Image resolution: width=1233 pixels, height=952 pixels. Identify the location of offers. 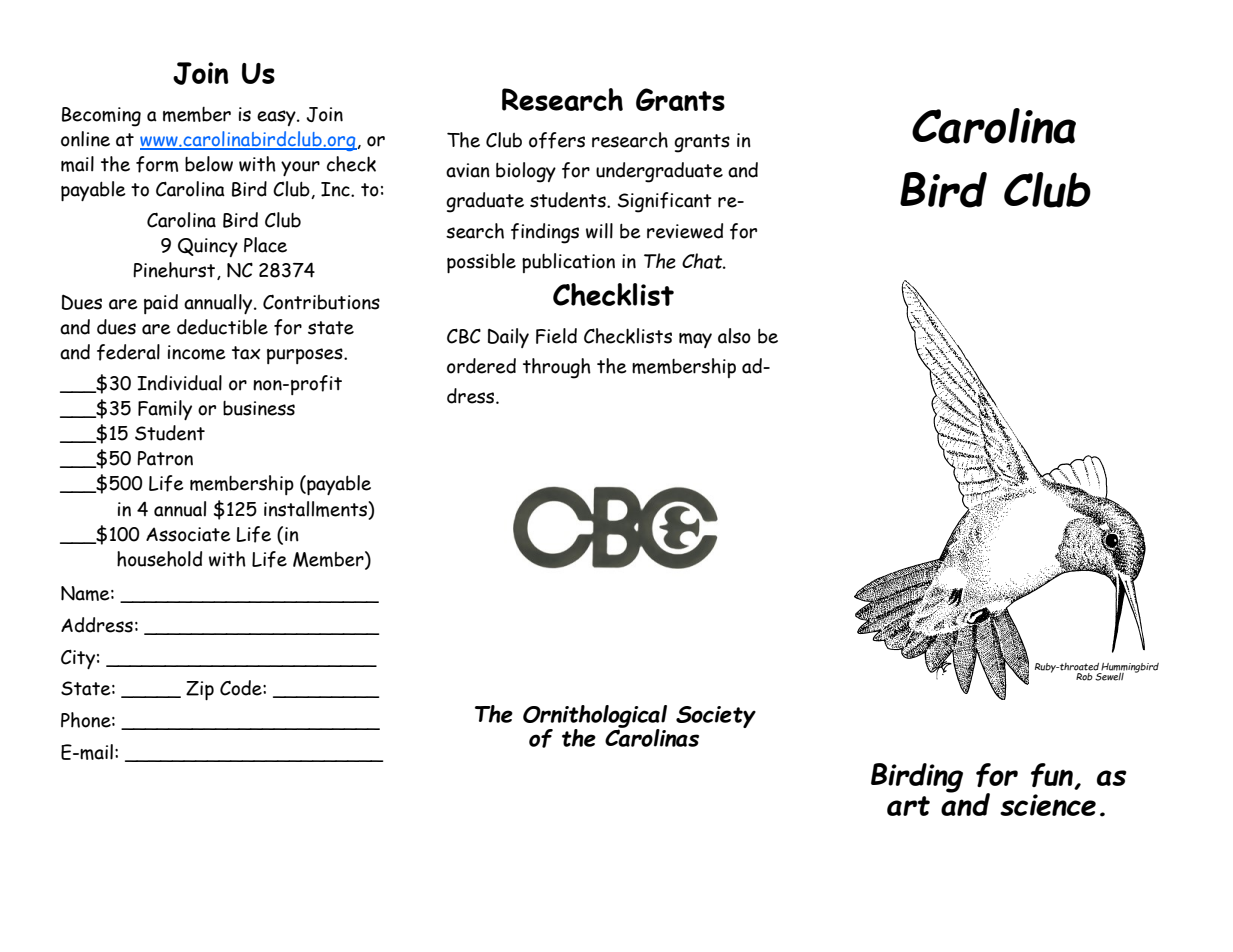
(557, 140).
